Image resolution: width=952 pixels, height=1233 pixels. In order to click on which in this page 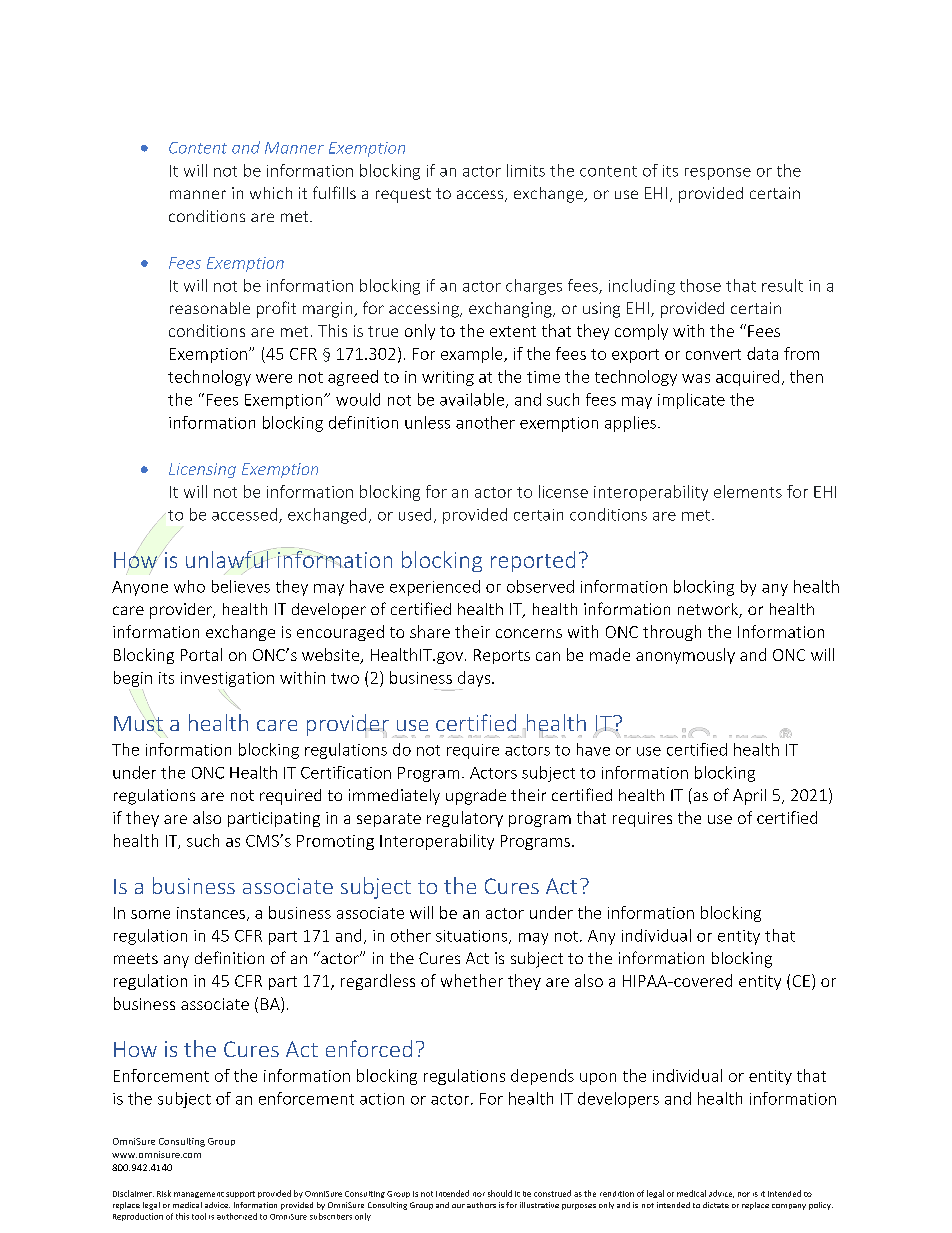, I will do `click(271, 193)`.
